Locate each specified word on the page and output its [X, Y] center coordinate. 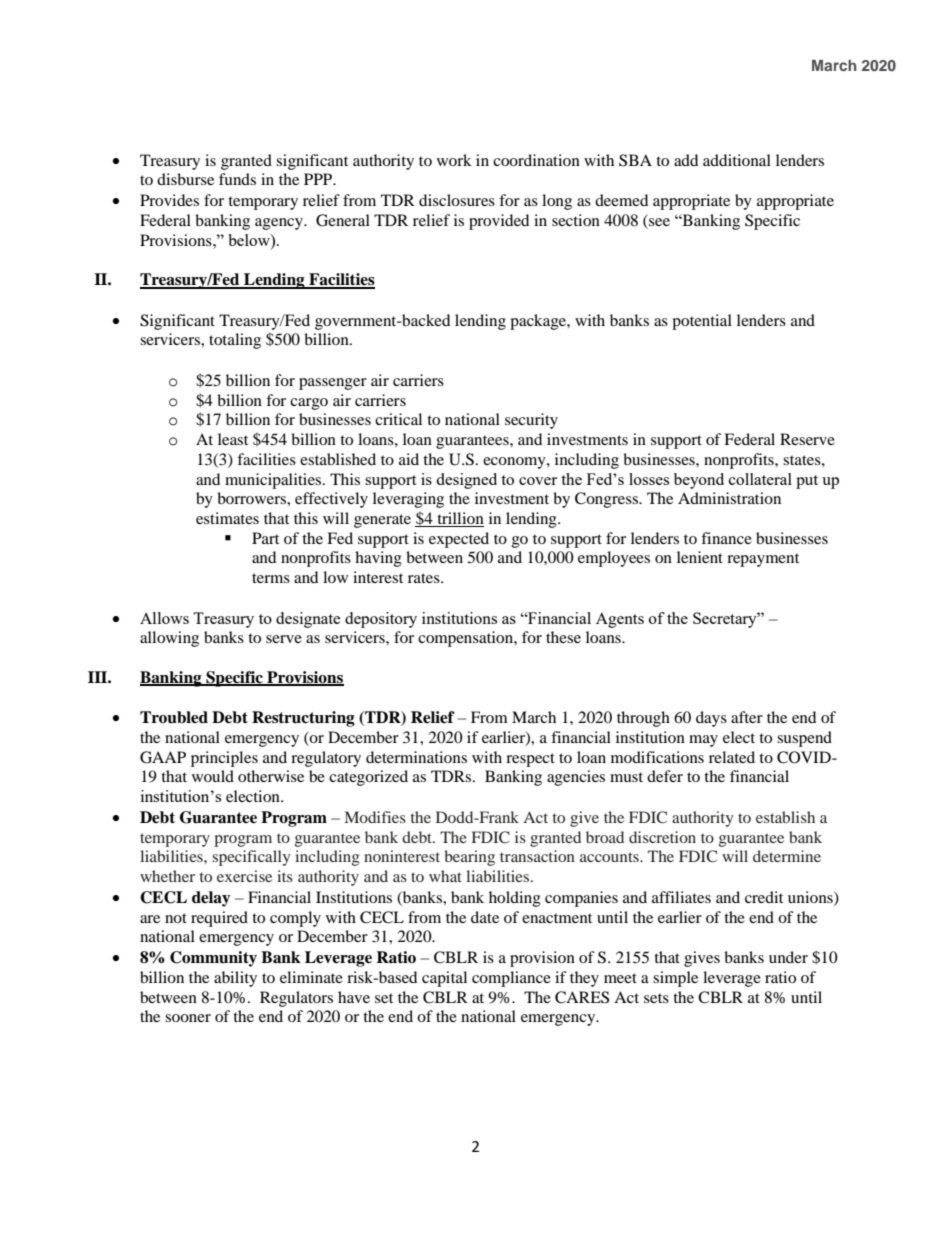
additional [737, 160]
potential [702, 322]
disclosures [457, 200]
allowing [169, 639]
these [563, 637]
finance [726, 538]
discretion [662, 837]
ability [235, 979]
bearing [469, 858]
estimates [227, 518]
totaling [235, 341]
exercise [244, 876]
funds [237, 179]
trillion [460, 518]
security [531, 421]
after [747, 717]
